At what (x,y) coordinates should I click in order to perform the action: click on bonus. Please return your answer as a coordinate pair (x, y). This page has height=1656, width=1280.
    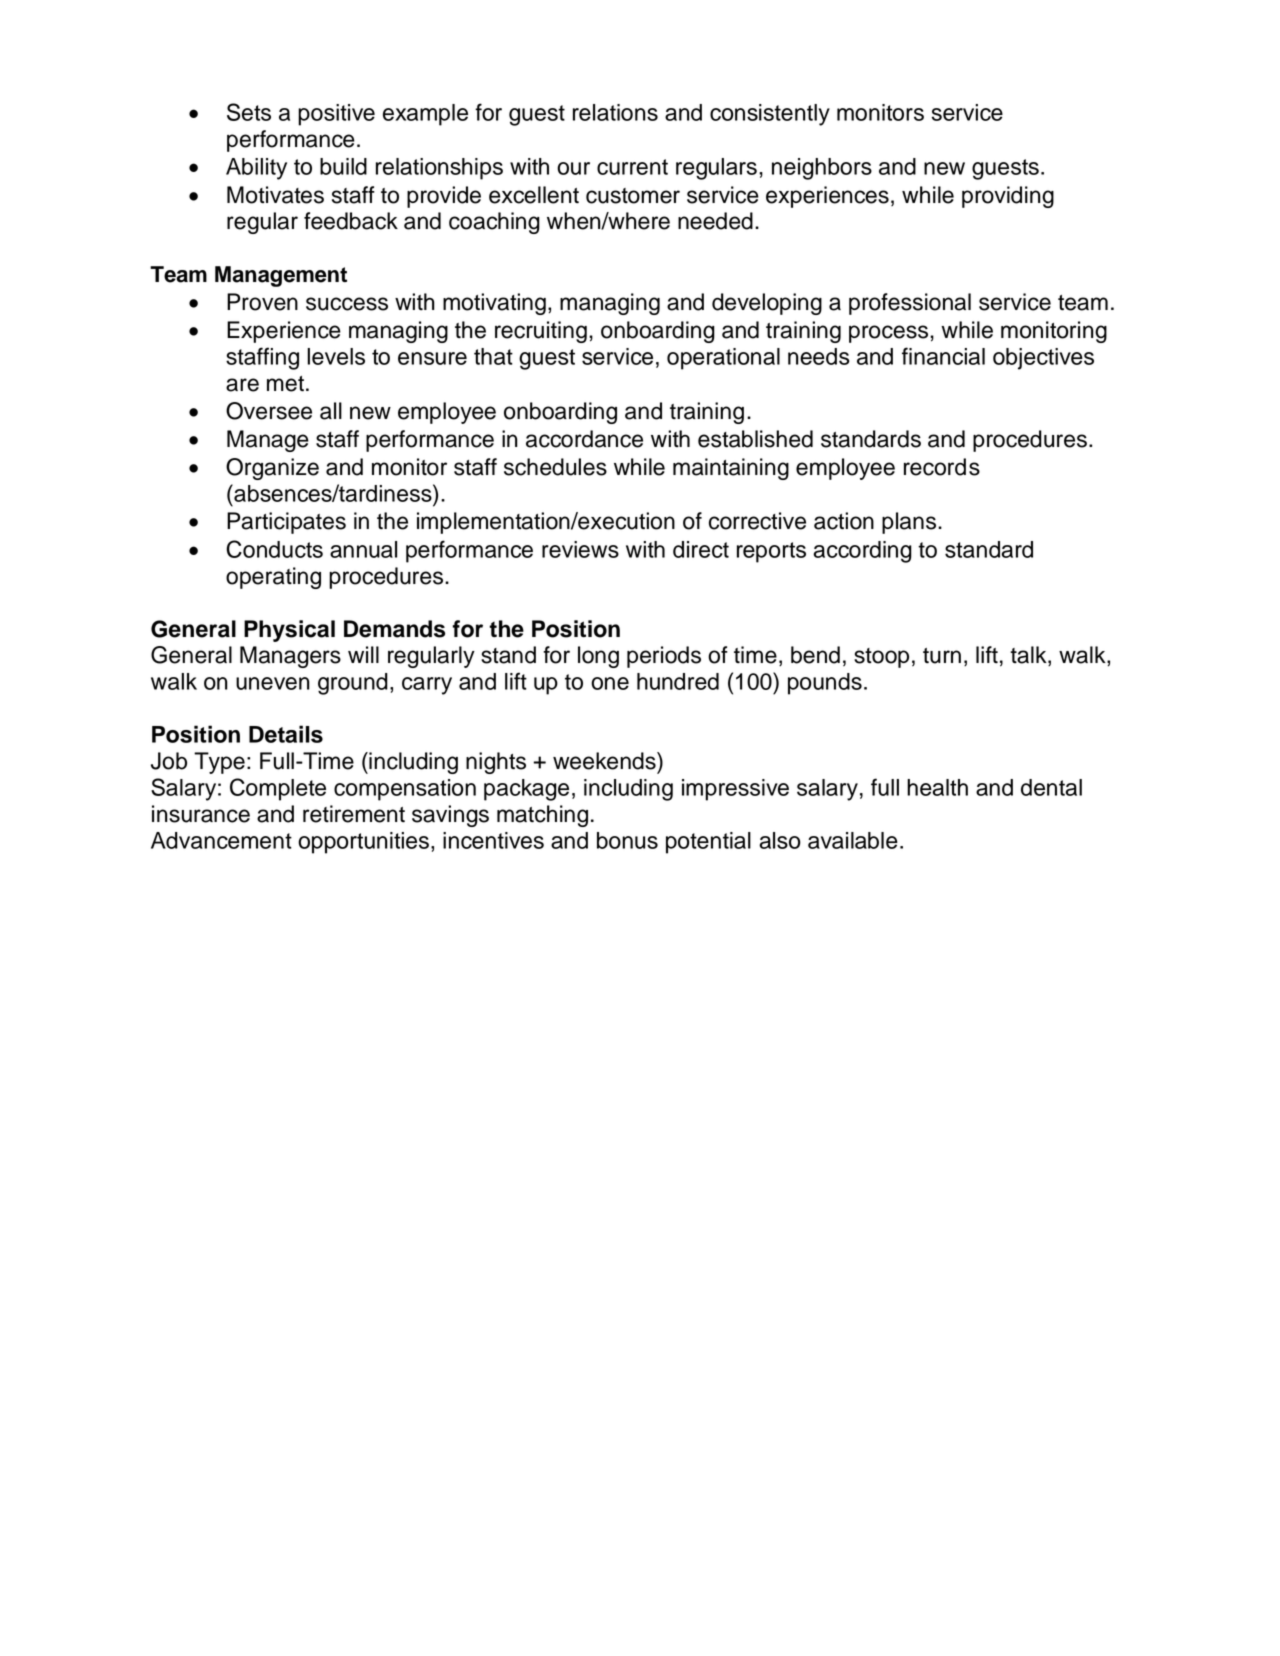
    Looking at the image, I should click on (627, 840).
